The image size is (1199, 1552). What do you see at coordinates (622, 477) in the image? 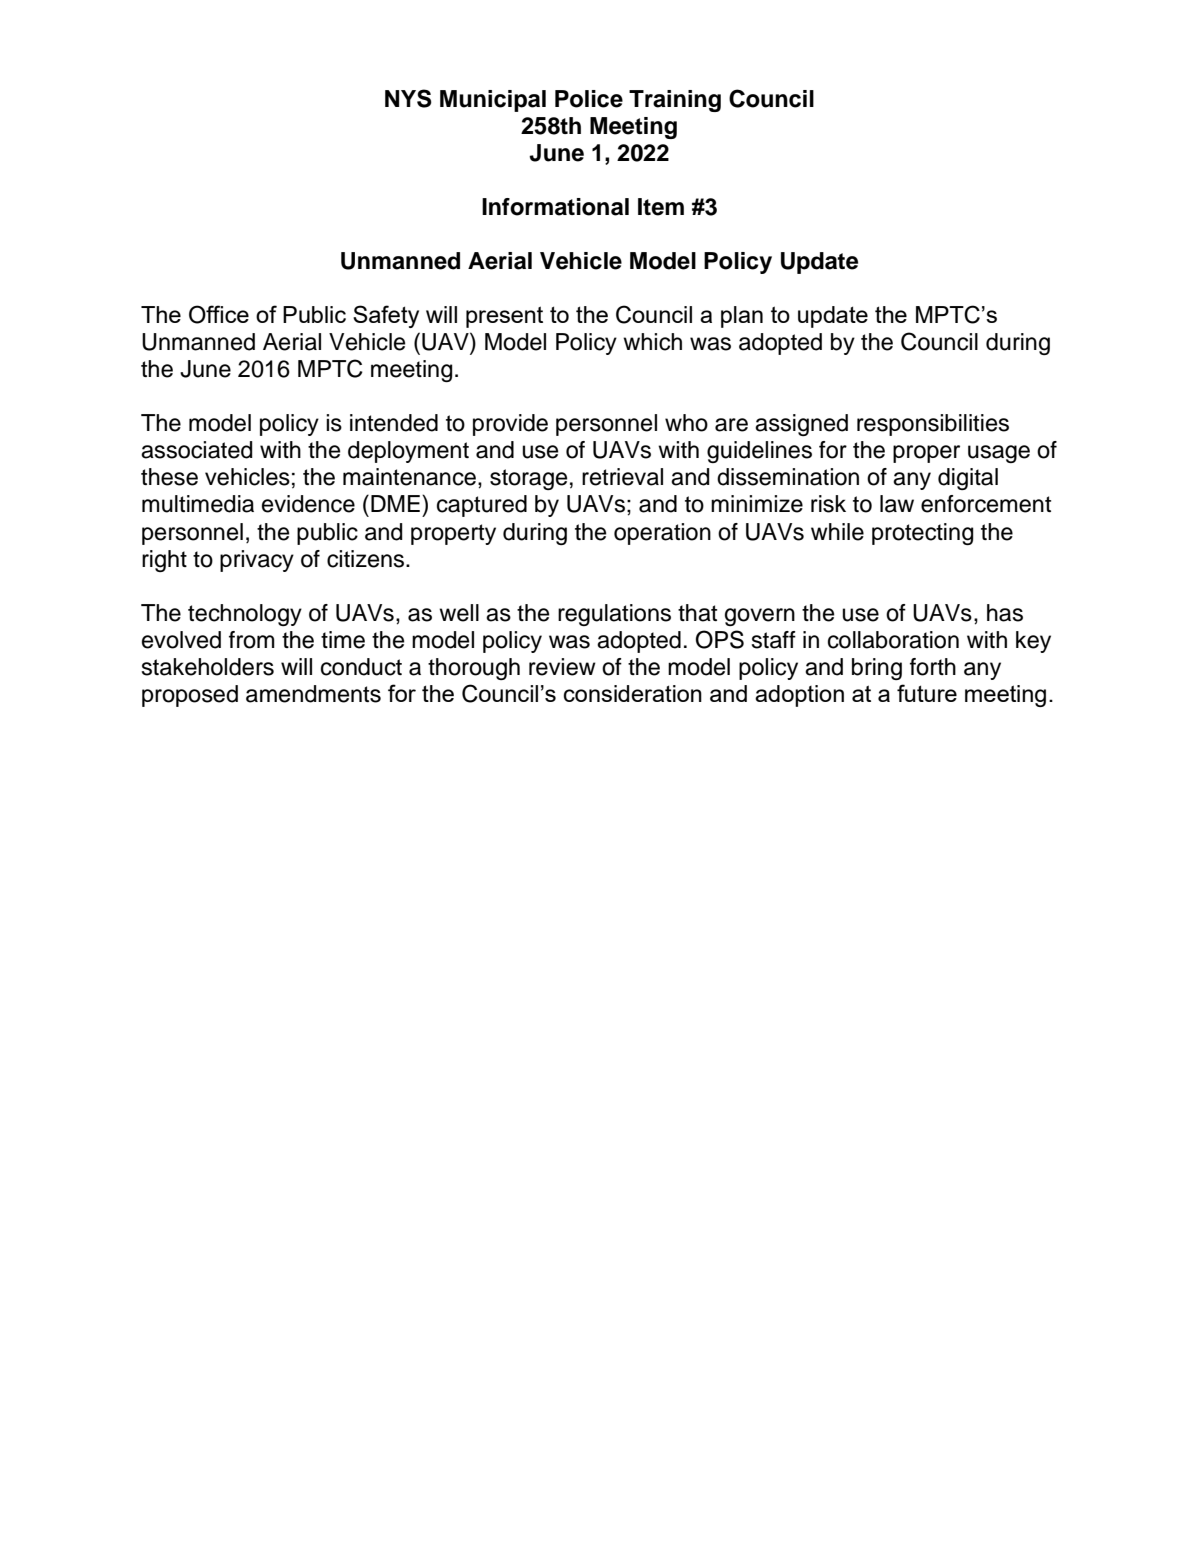
I see `retrieval` at bounding box center [622, 477].
